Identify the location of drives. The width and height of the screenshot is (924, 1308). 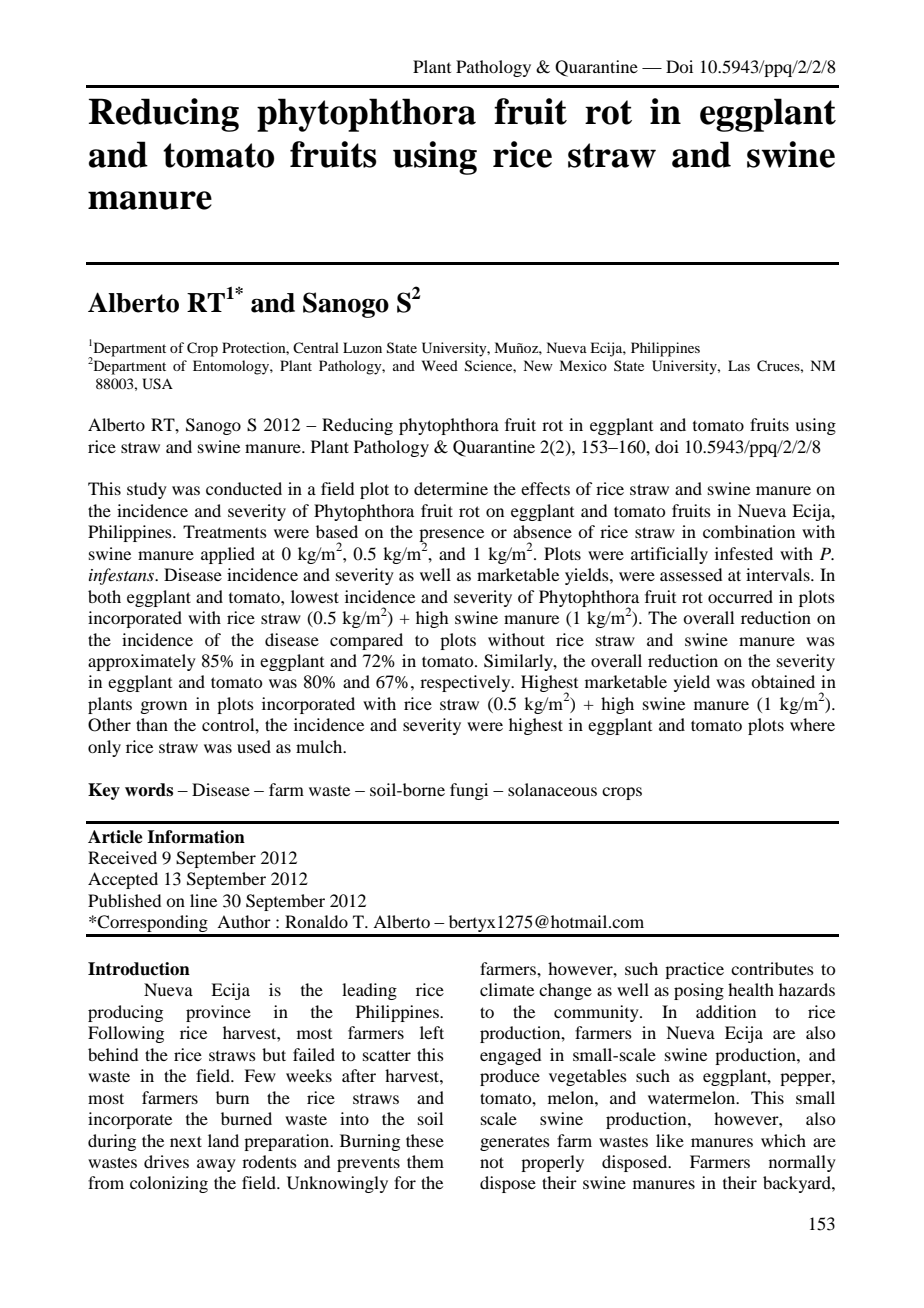
(166, 1161).
